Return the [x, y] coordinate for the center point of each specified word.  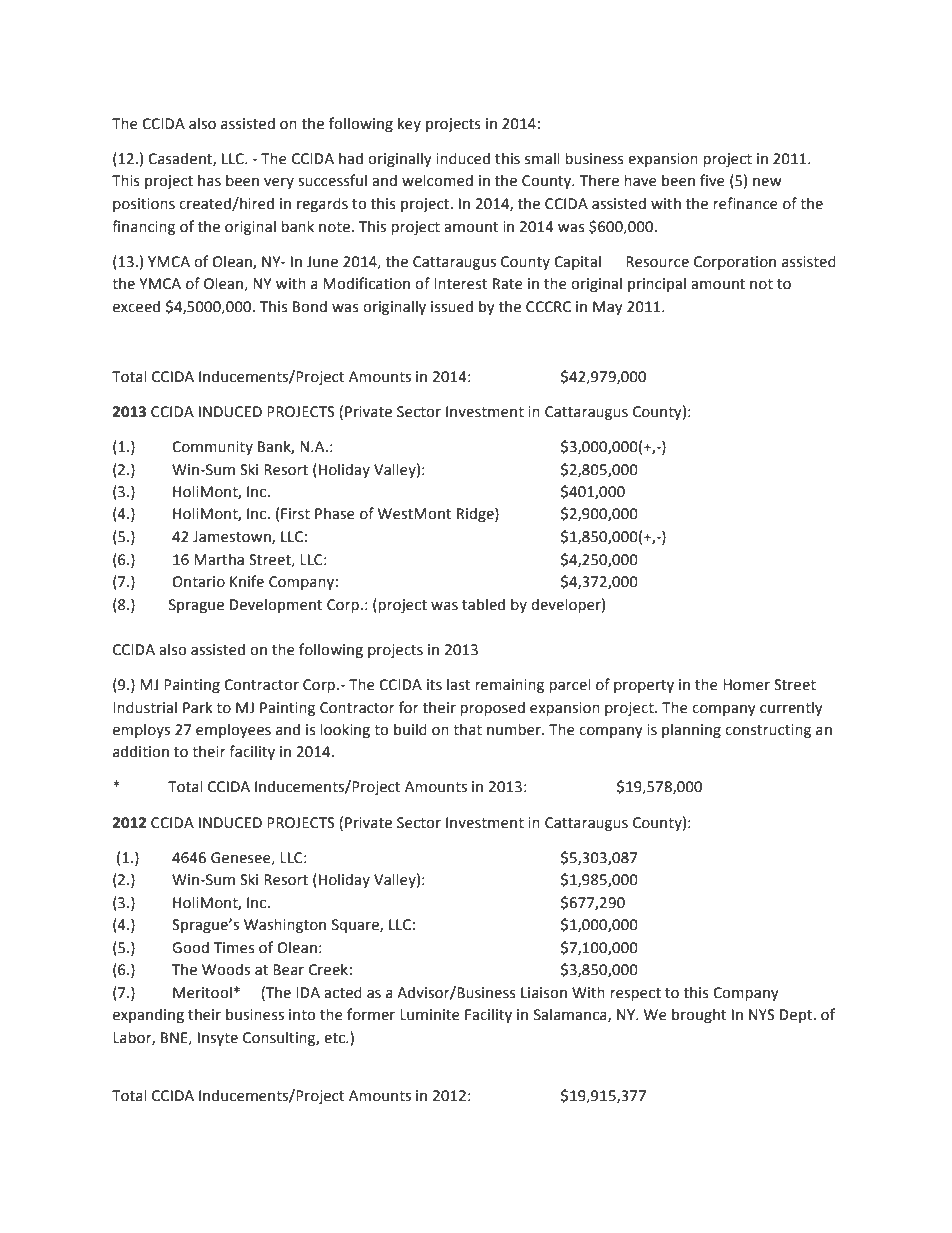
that [467, 729]
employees [233, 730]
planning [691, 730]
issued [452, 306]
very [279, 183]
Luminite [430, 1015]
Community [212, 448]
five [712, 180]
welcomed [437, 180]
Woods [226, 969]
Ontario [198, 582]
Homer [746, 685]
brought [699, 1015]
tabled [483, 604]
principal [657, 284]
